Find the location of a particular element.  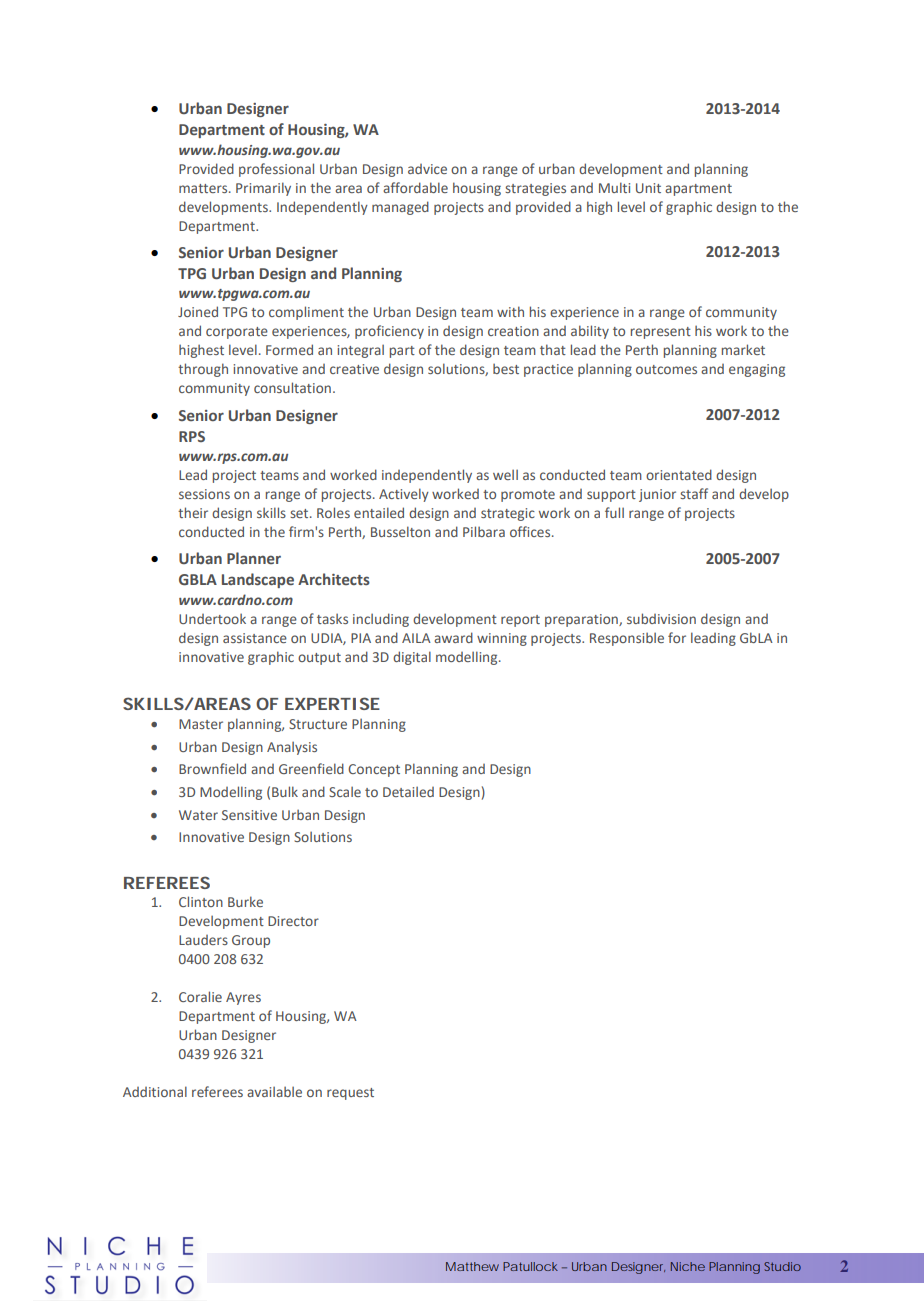

Additional is located at coordinates (155, 1091).
